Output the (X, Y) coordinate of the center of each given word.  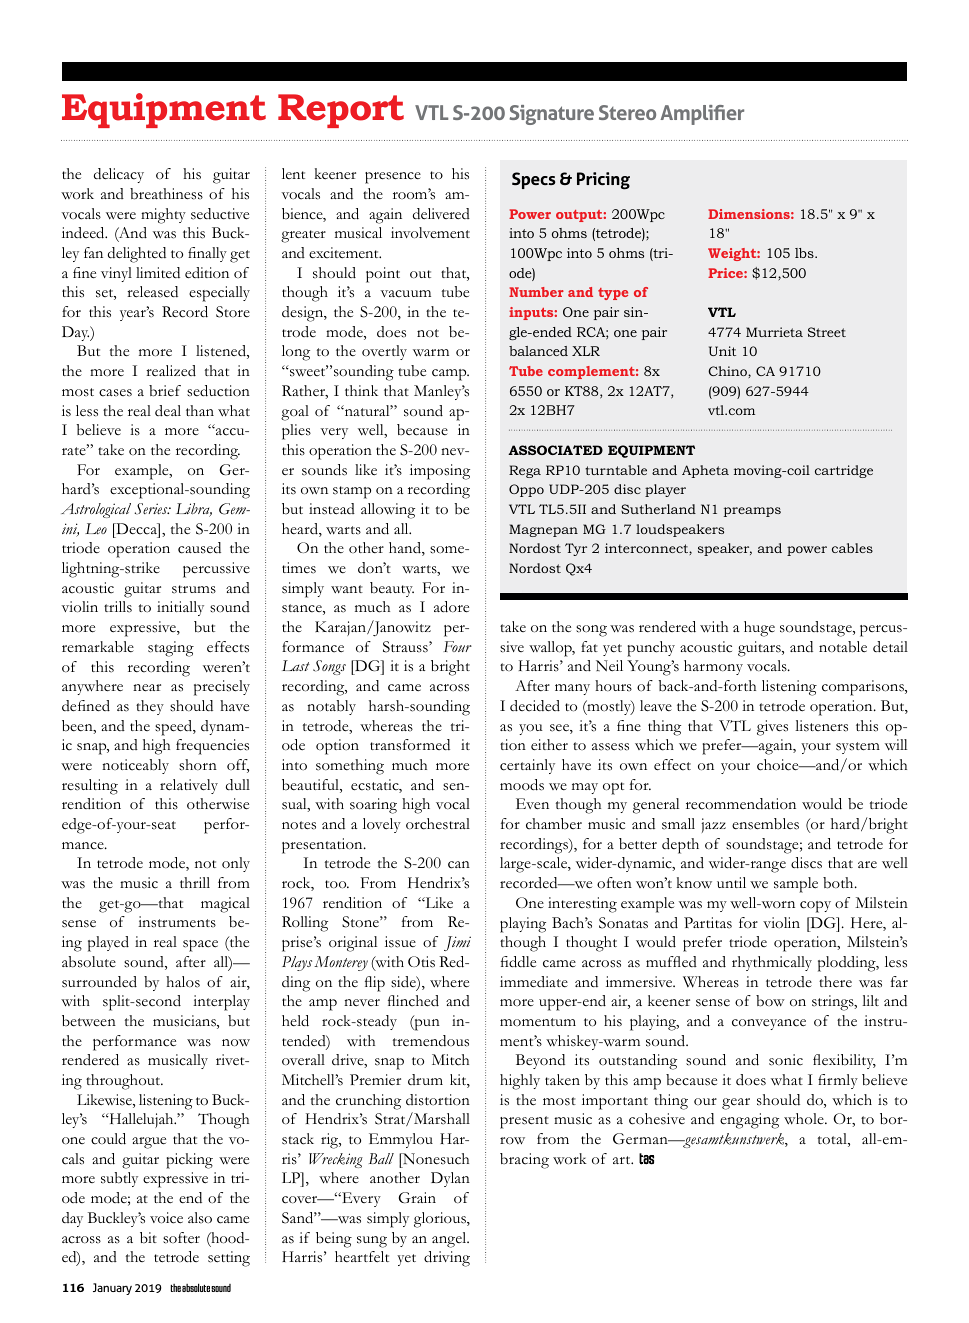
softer (181, 1238)
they (150, 707)
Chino (728, 371)
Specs (534, 180)
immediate (534, 982)
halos (183, 982)
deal (168, 411)
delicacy (119, 175)
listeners (821, 726)
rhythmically (772, 963)
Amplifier (702, 115)
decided (535, 706)
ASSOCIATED (555, 450)
